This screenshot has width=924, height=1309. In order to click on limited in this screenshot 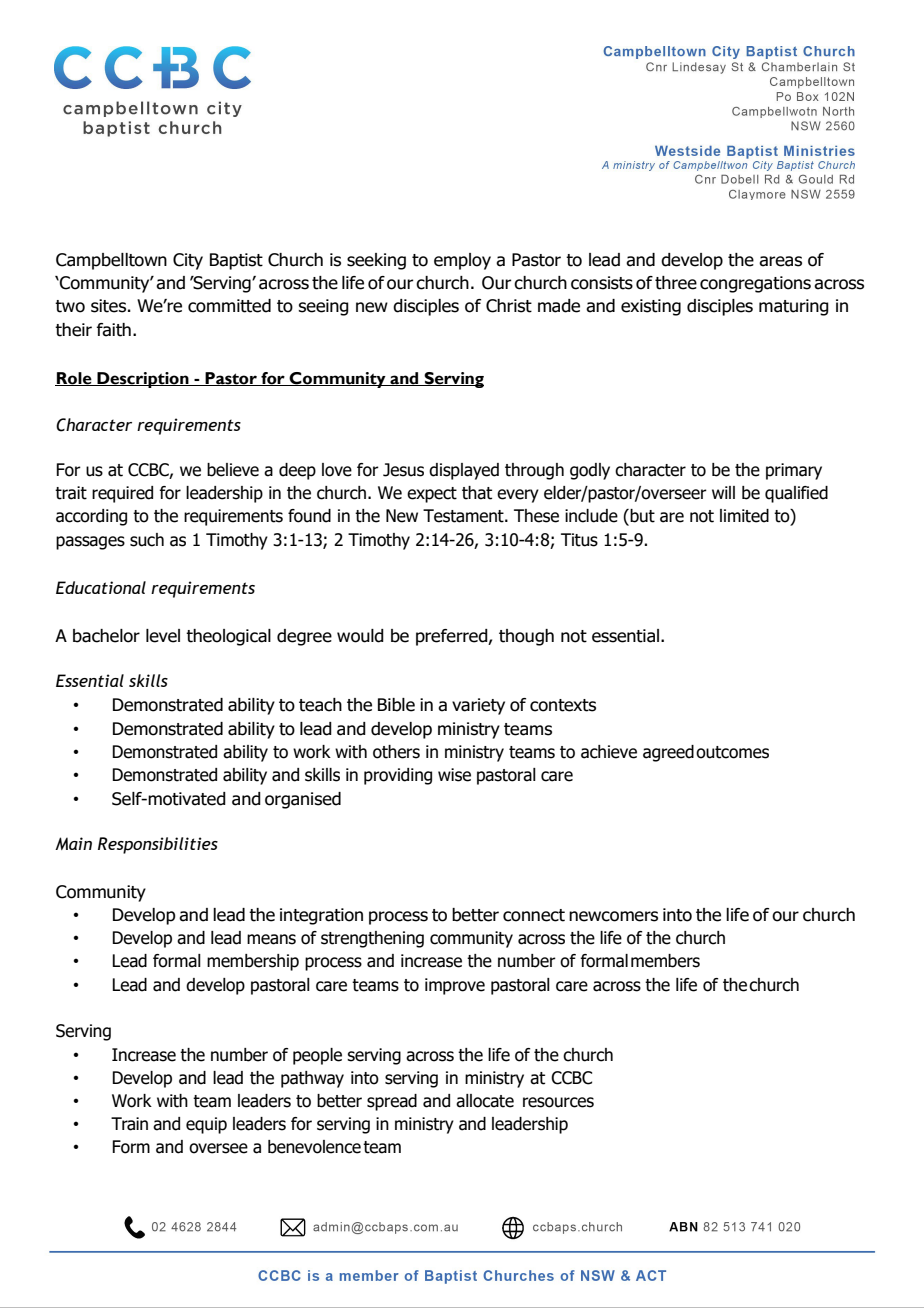, I will do `click(744, 516)`.
